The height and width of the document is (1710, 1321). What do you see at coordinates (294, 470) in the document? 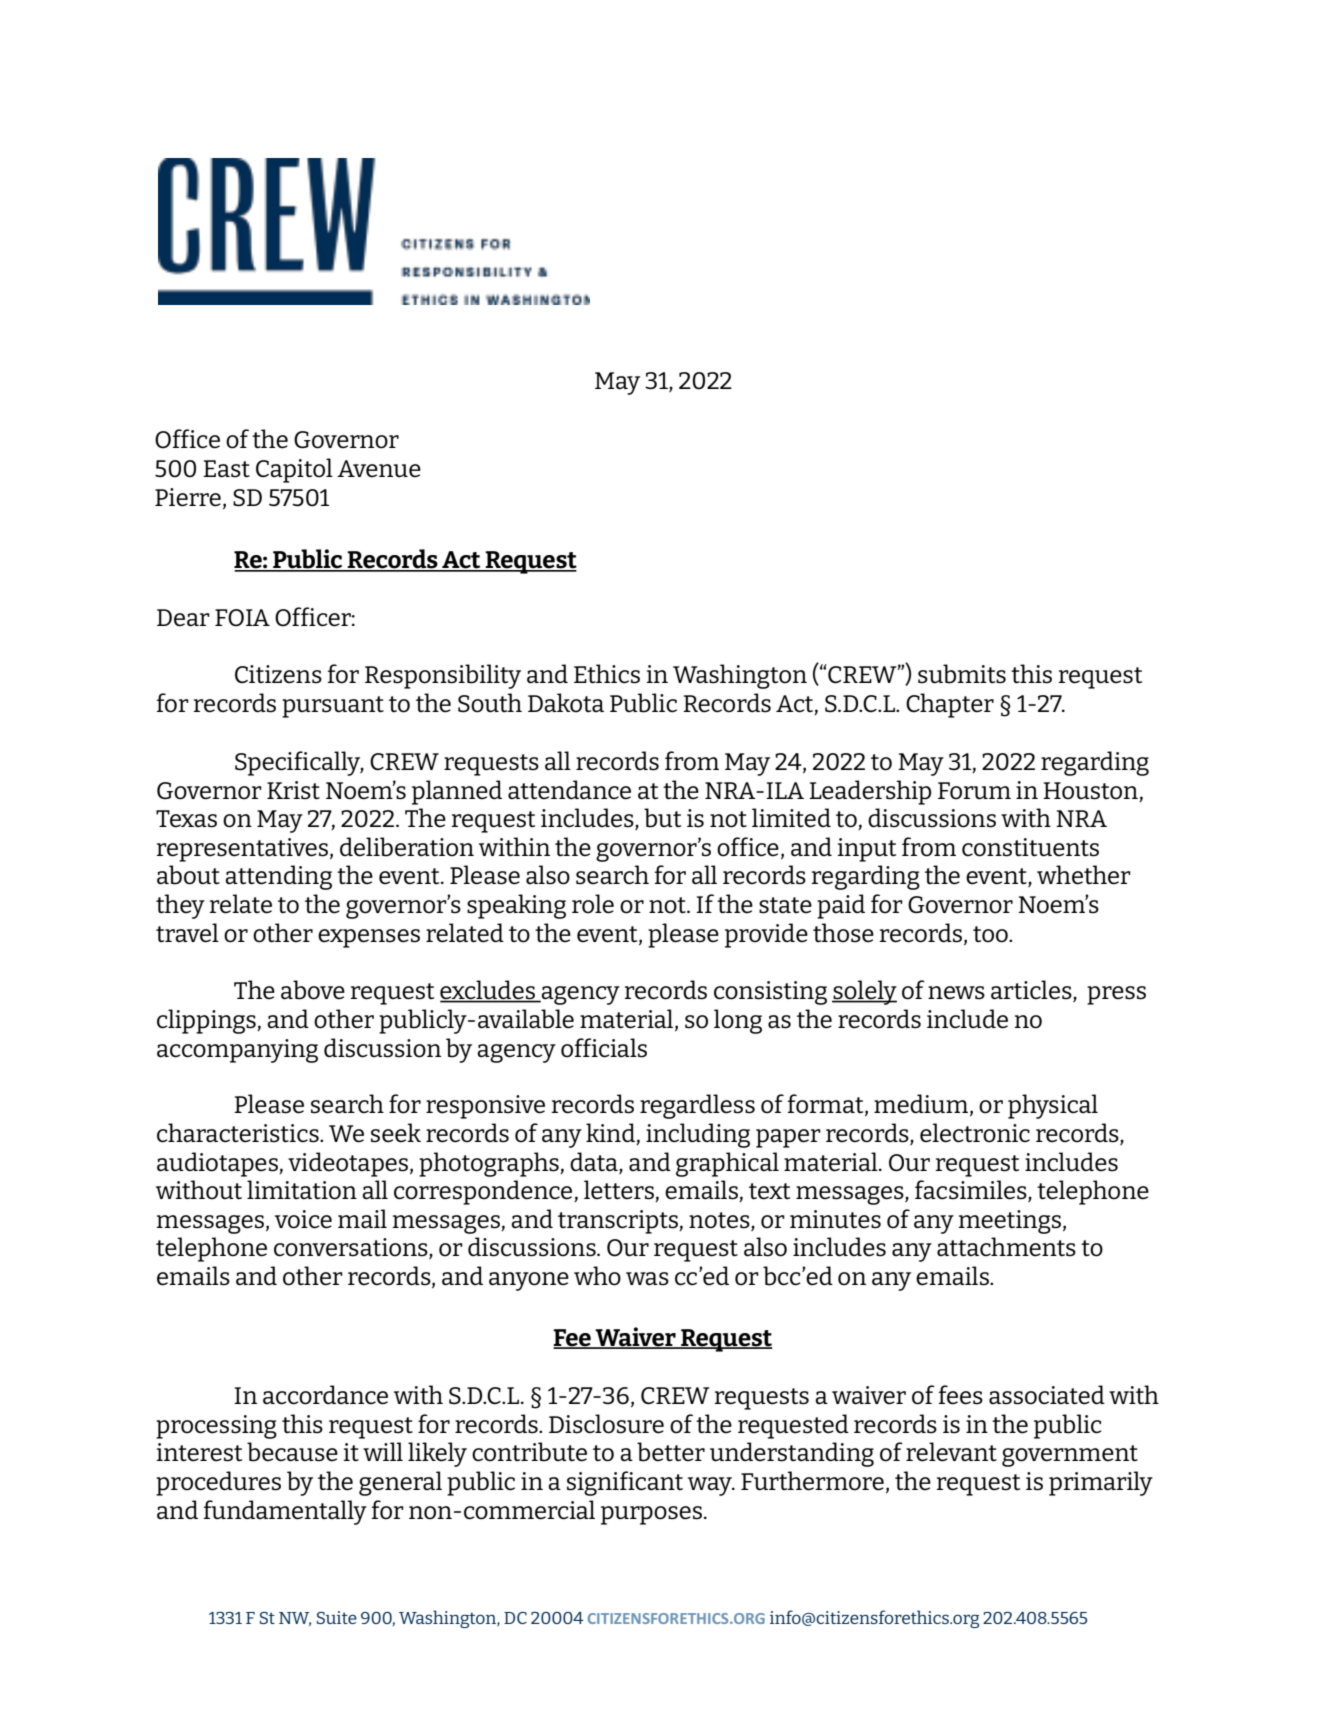
I see `Capitol` at bounding box center [294, 470].
